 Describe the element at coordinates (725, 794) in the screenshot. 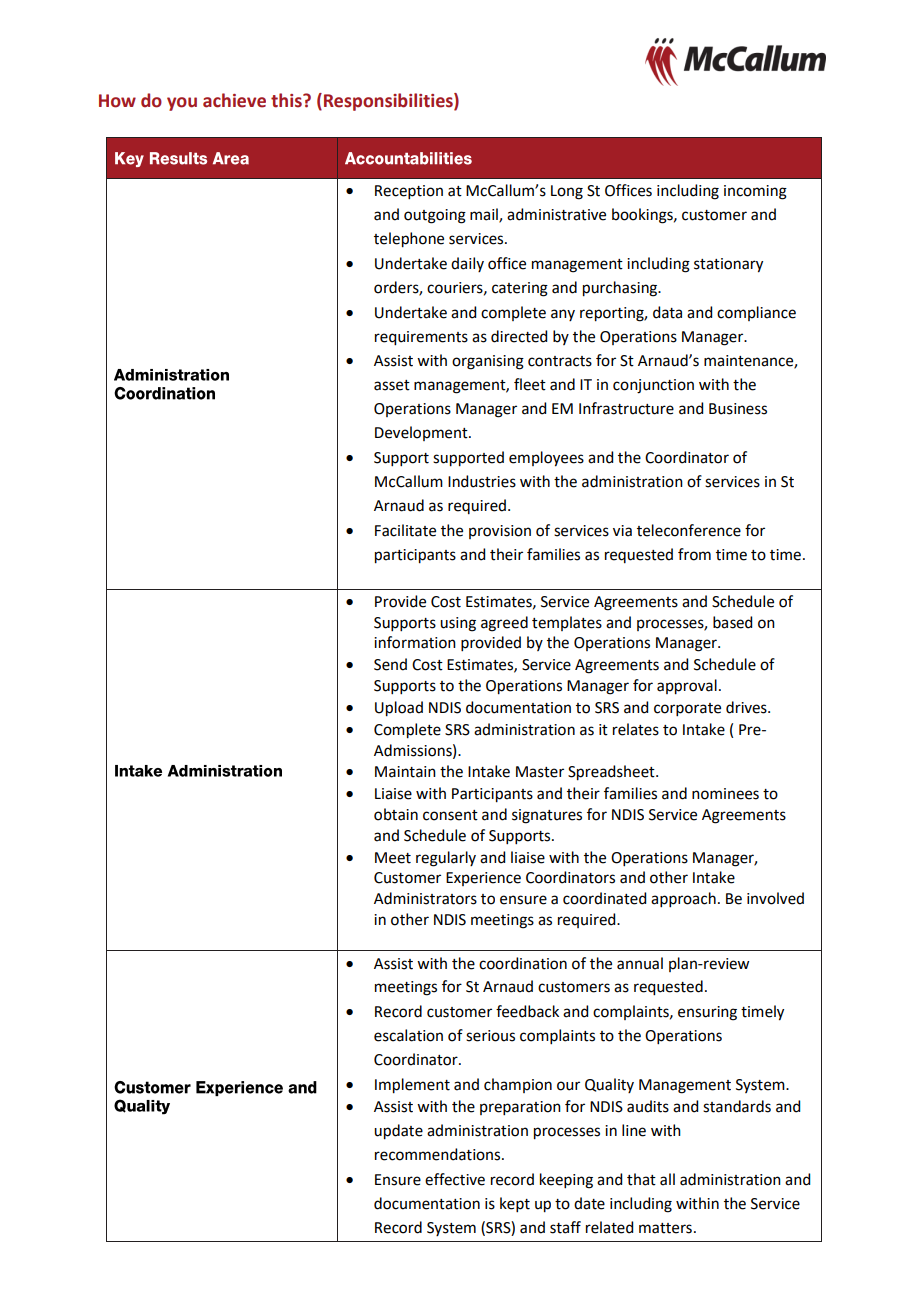

I see `nominees` at that location.
